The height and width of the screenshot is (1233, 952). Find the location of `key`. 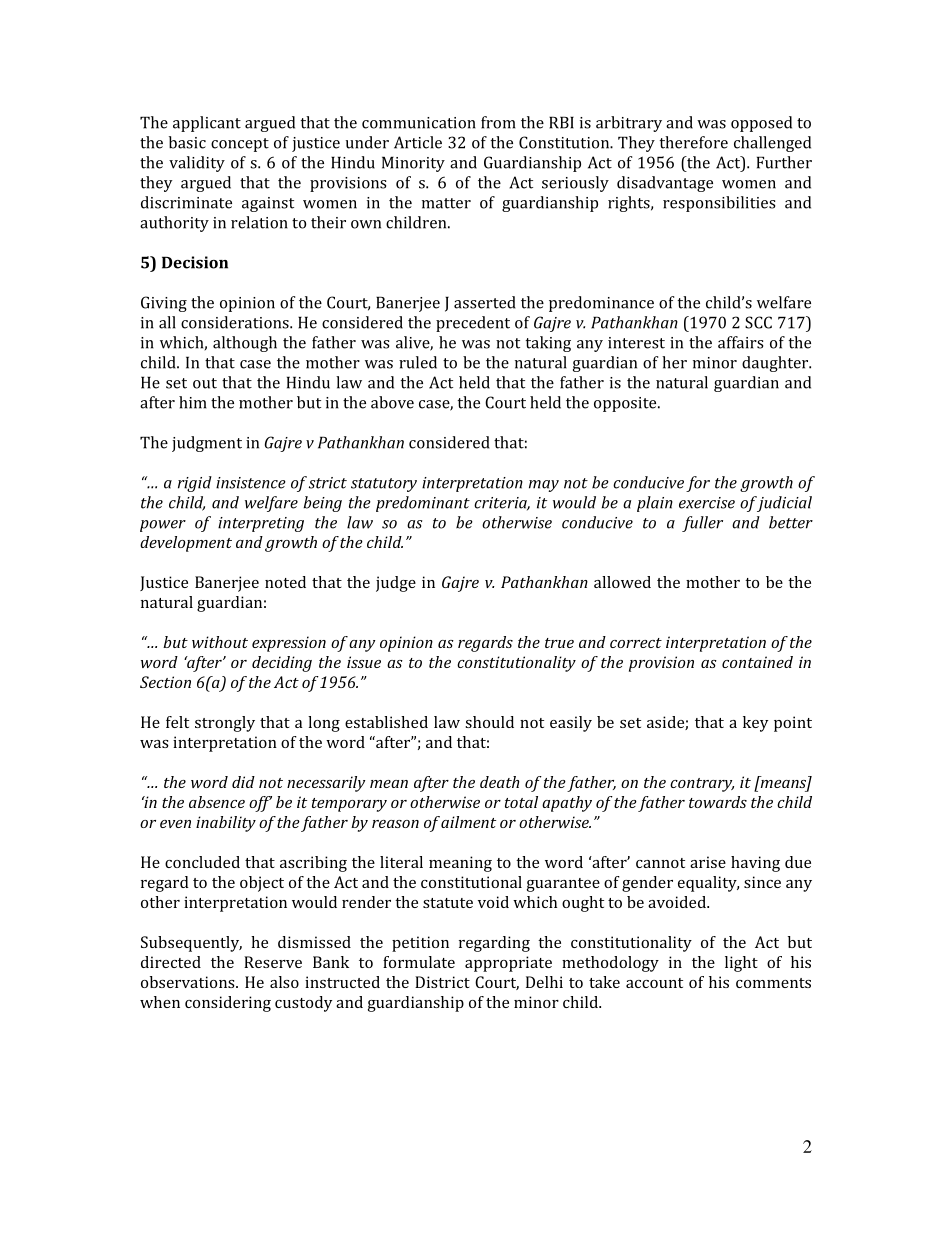

key is located at coordinates (755, 724).
